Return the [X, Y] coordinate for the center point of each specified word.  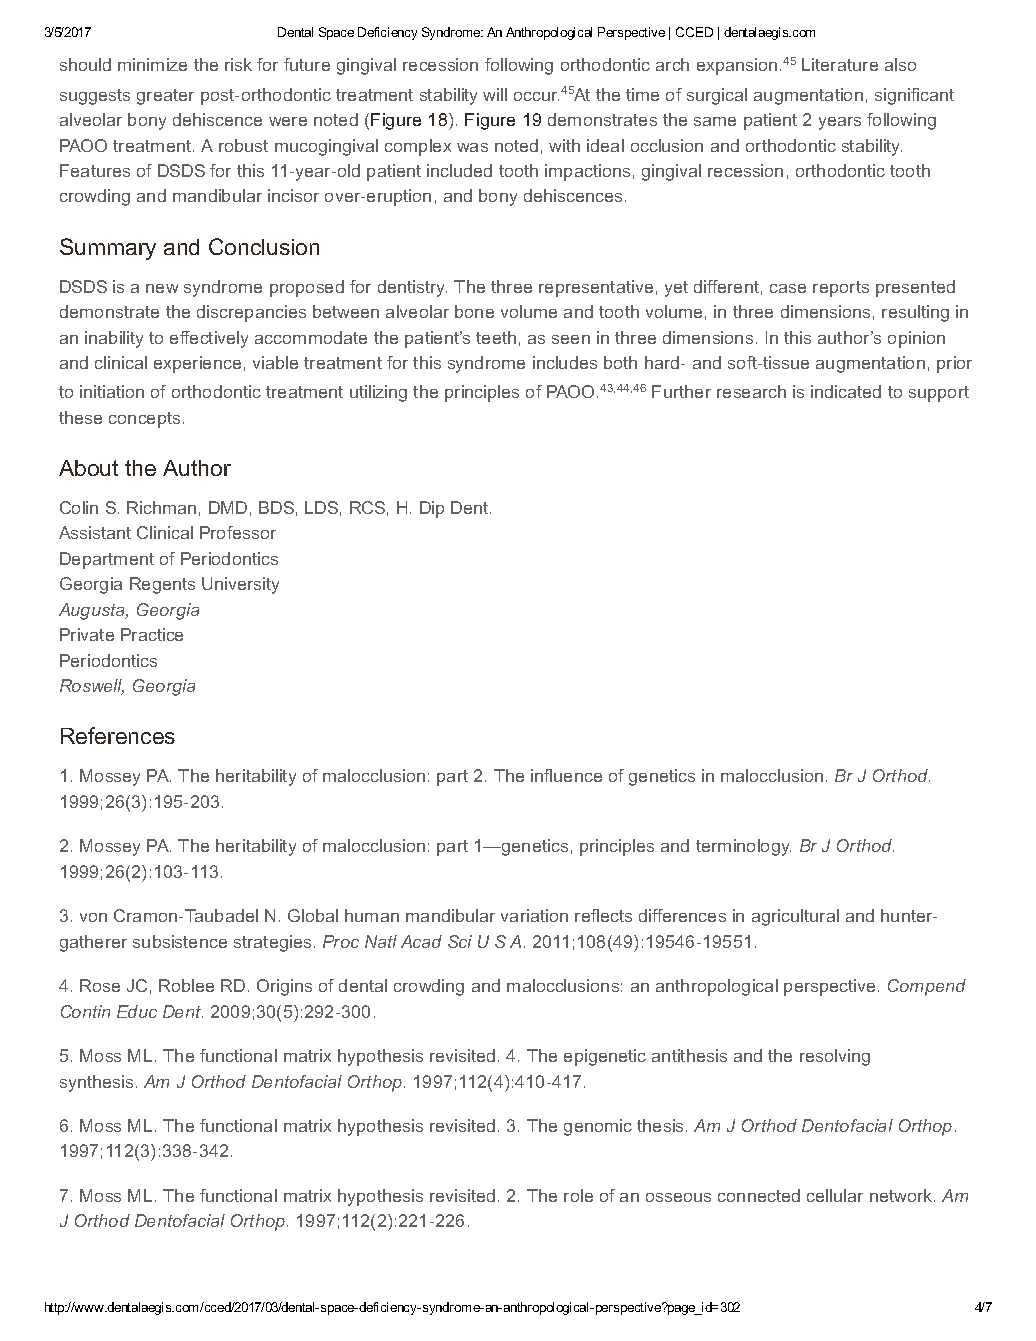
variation [534, 915]
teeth [496, 337]
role [578, 1195]
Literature [840, 64]
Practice [152, 634]
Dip [432, 509]
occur [536, 96]
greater [165, 97]
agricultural [795, 917]
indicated [846, 391]
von [93, 917]
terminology [743, 847]
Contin [85, 1011]
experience [197, 364]
